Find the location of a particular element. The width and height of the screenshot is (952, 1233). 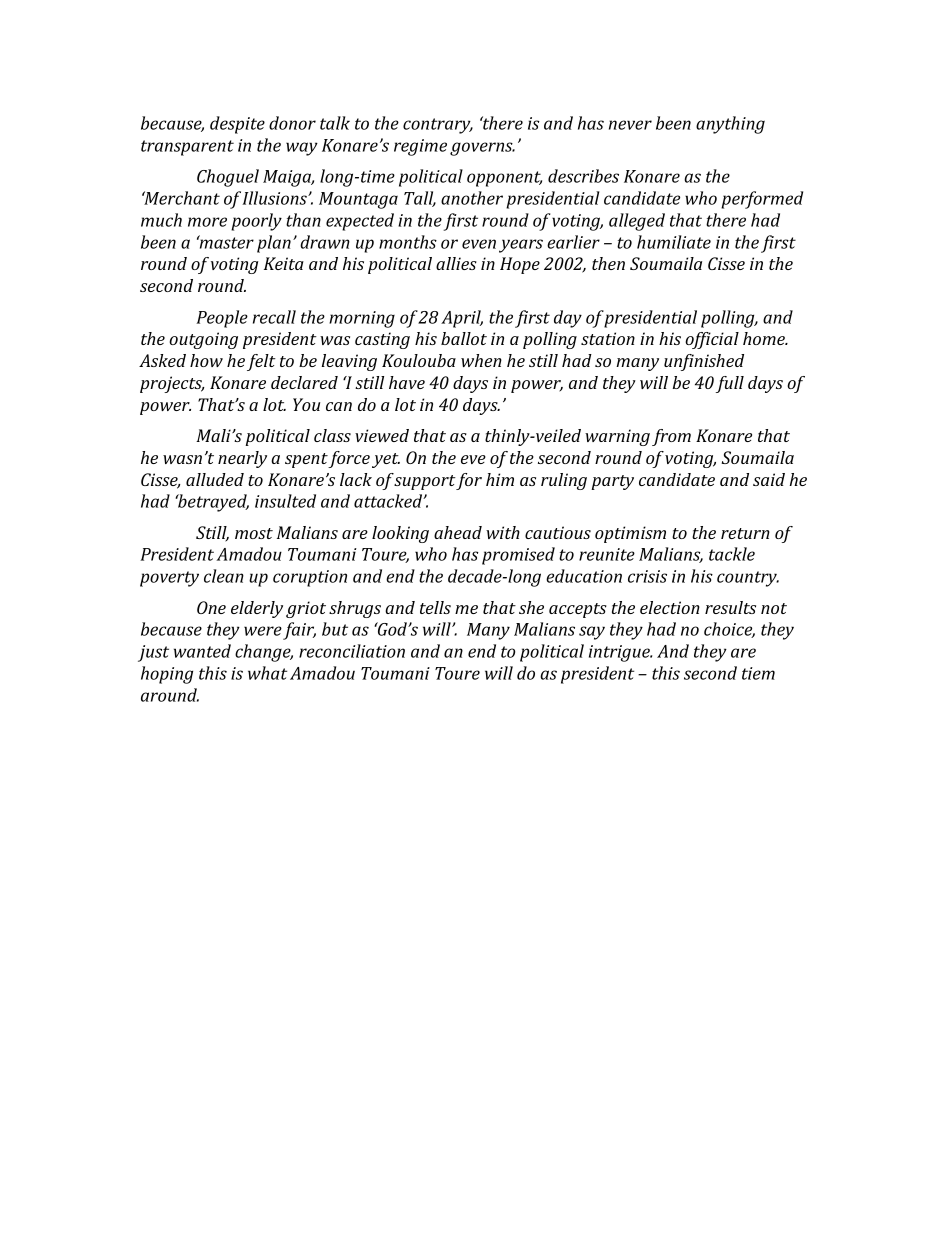

anything is located at coordinates (730, 125).
